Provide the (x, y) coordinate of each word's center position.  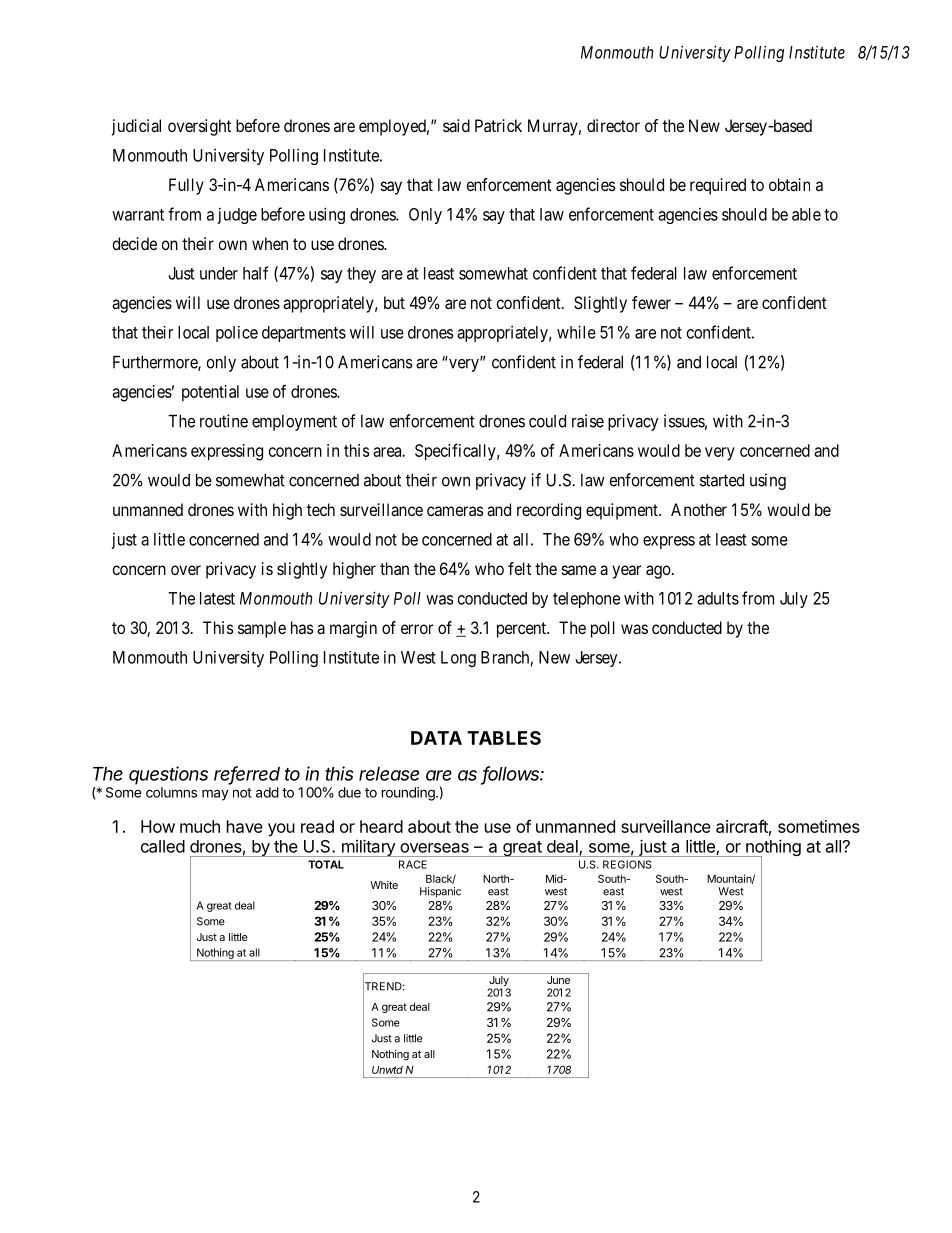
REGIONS (627, 864)
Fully (186, 186)
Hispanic (440, 892)
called (163, 846)
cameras (455, 511)
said (456, 125)
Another (699, 509)
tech (321, 509)
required (718, 186)
